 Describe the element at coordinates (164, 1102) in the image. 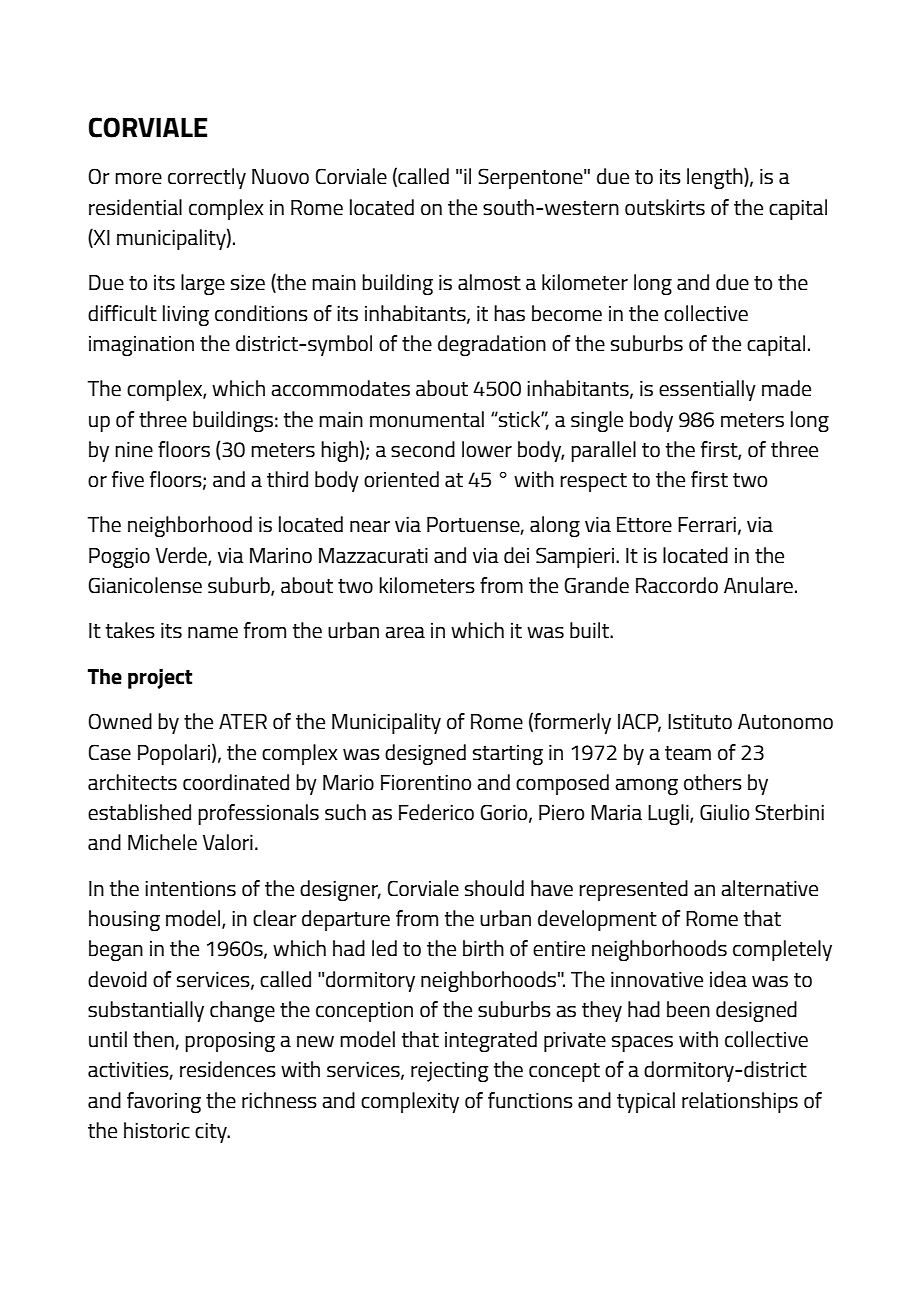

I see `favoring` at that location.
